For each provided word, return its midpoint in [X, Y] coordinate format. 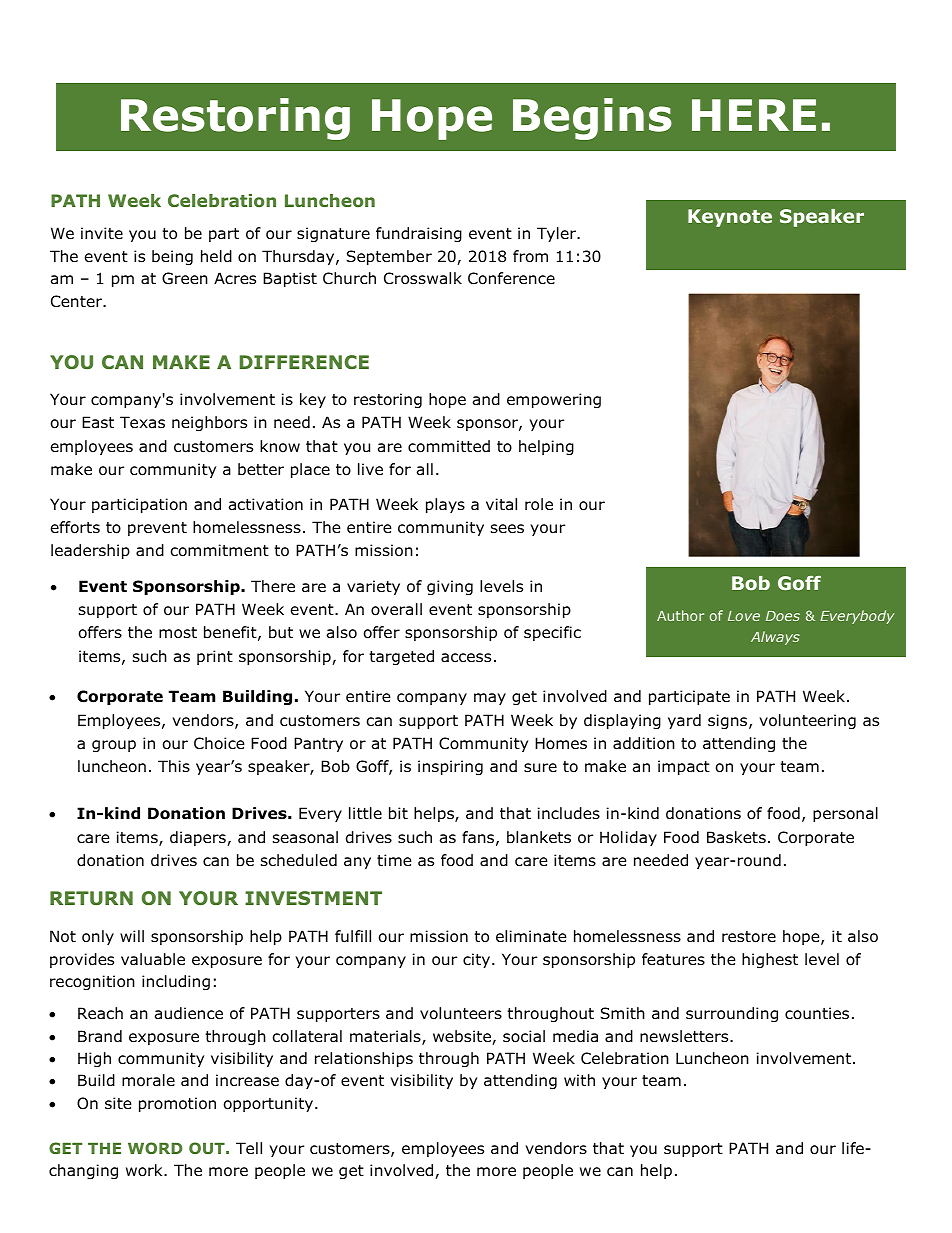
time [394, 860]
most [178, 633]
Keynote [730, 218]
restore [749, 937]
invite [102, 233]
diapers [199, 838]
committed [449, 446]
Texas [142, 422]
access [466, 658]
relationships [364, 1059]
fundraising [419, 234]
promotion [177, 1104]
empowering [554, 400]
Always [775, 638]
